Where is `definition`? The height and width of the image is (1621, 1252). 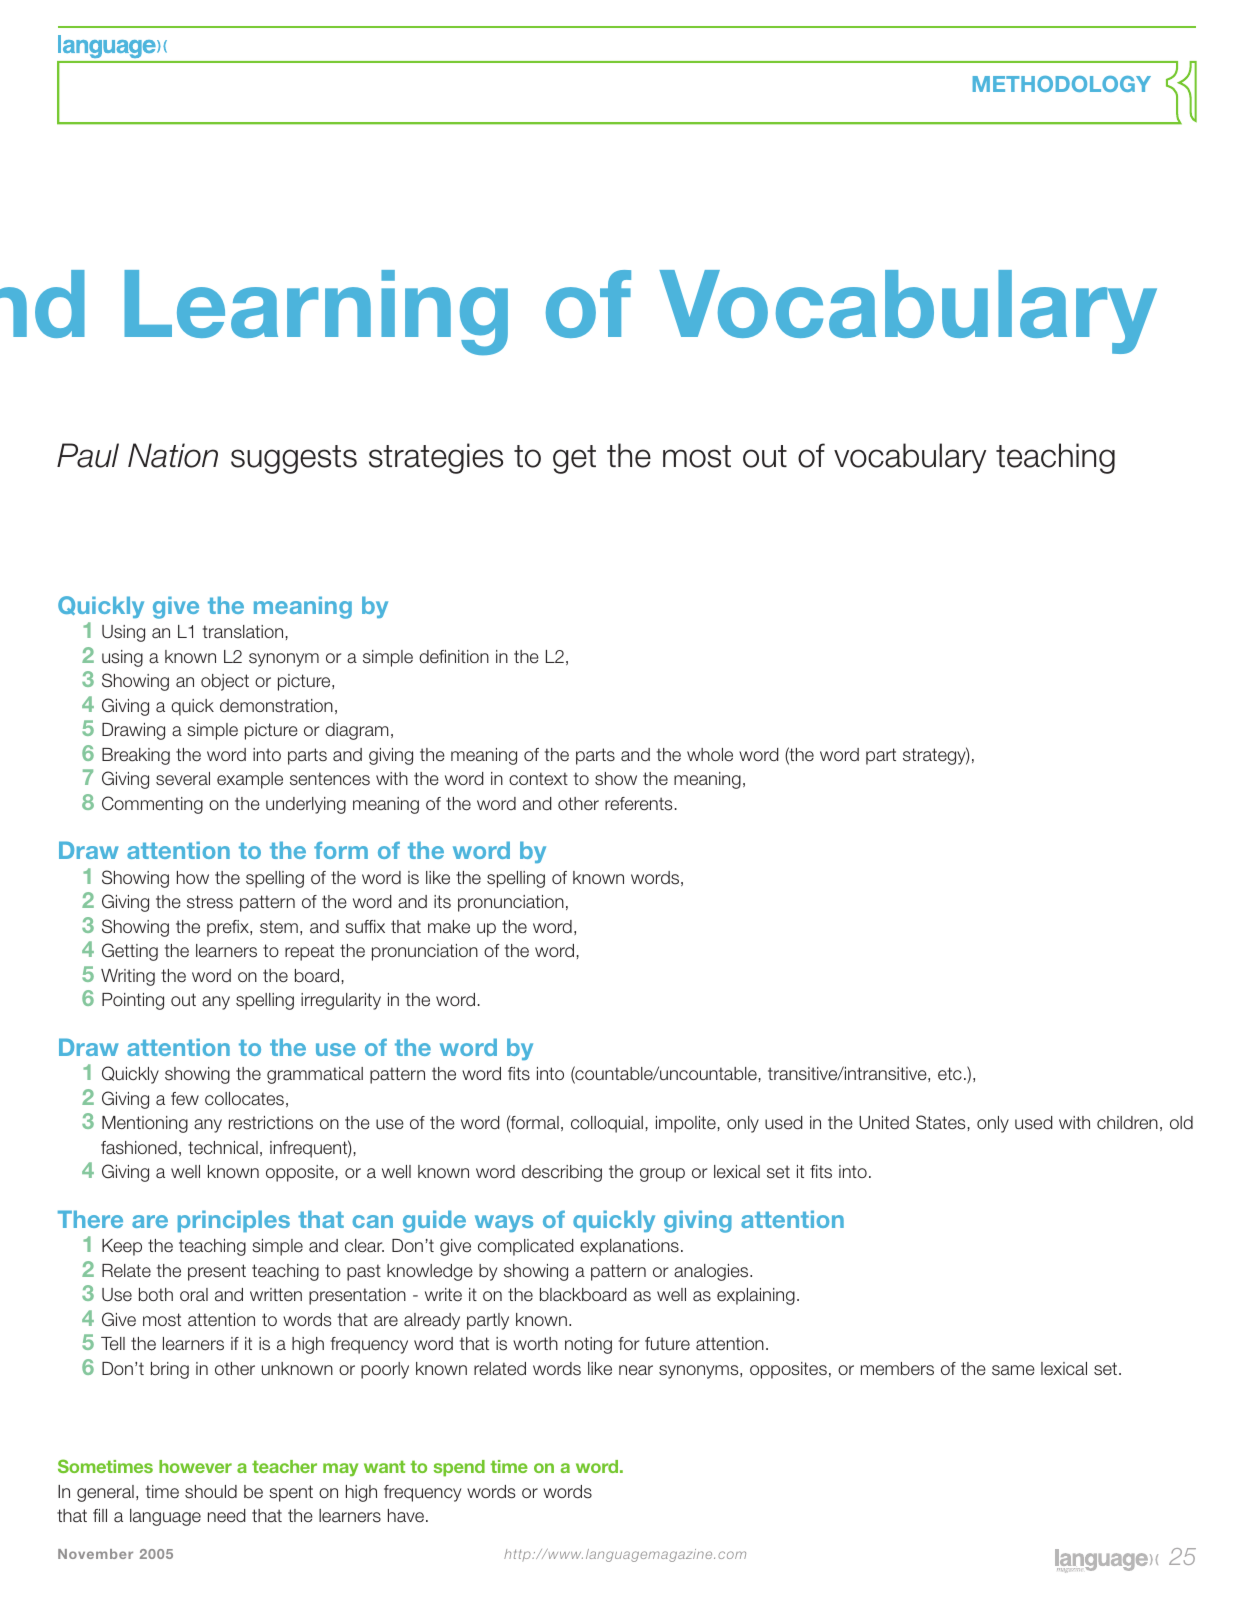 definition is located at coordinates (454, 657).
